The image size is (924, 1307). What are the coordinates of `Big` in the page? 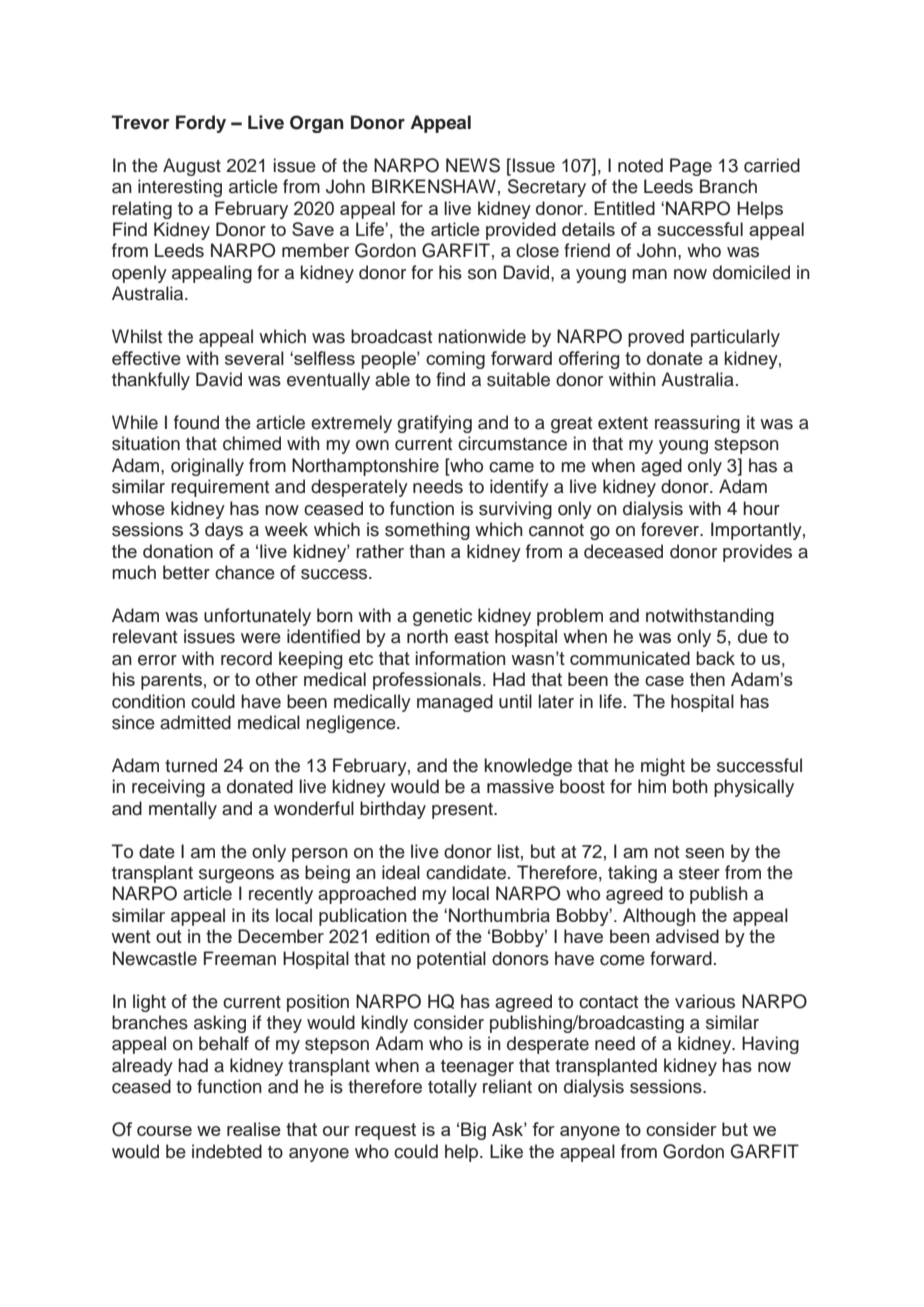 It's located at (473, 1131).
